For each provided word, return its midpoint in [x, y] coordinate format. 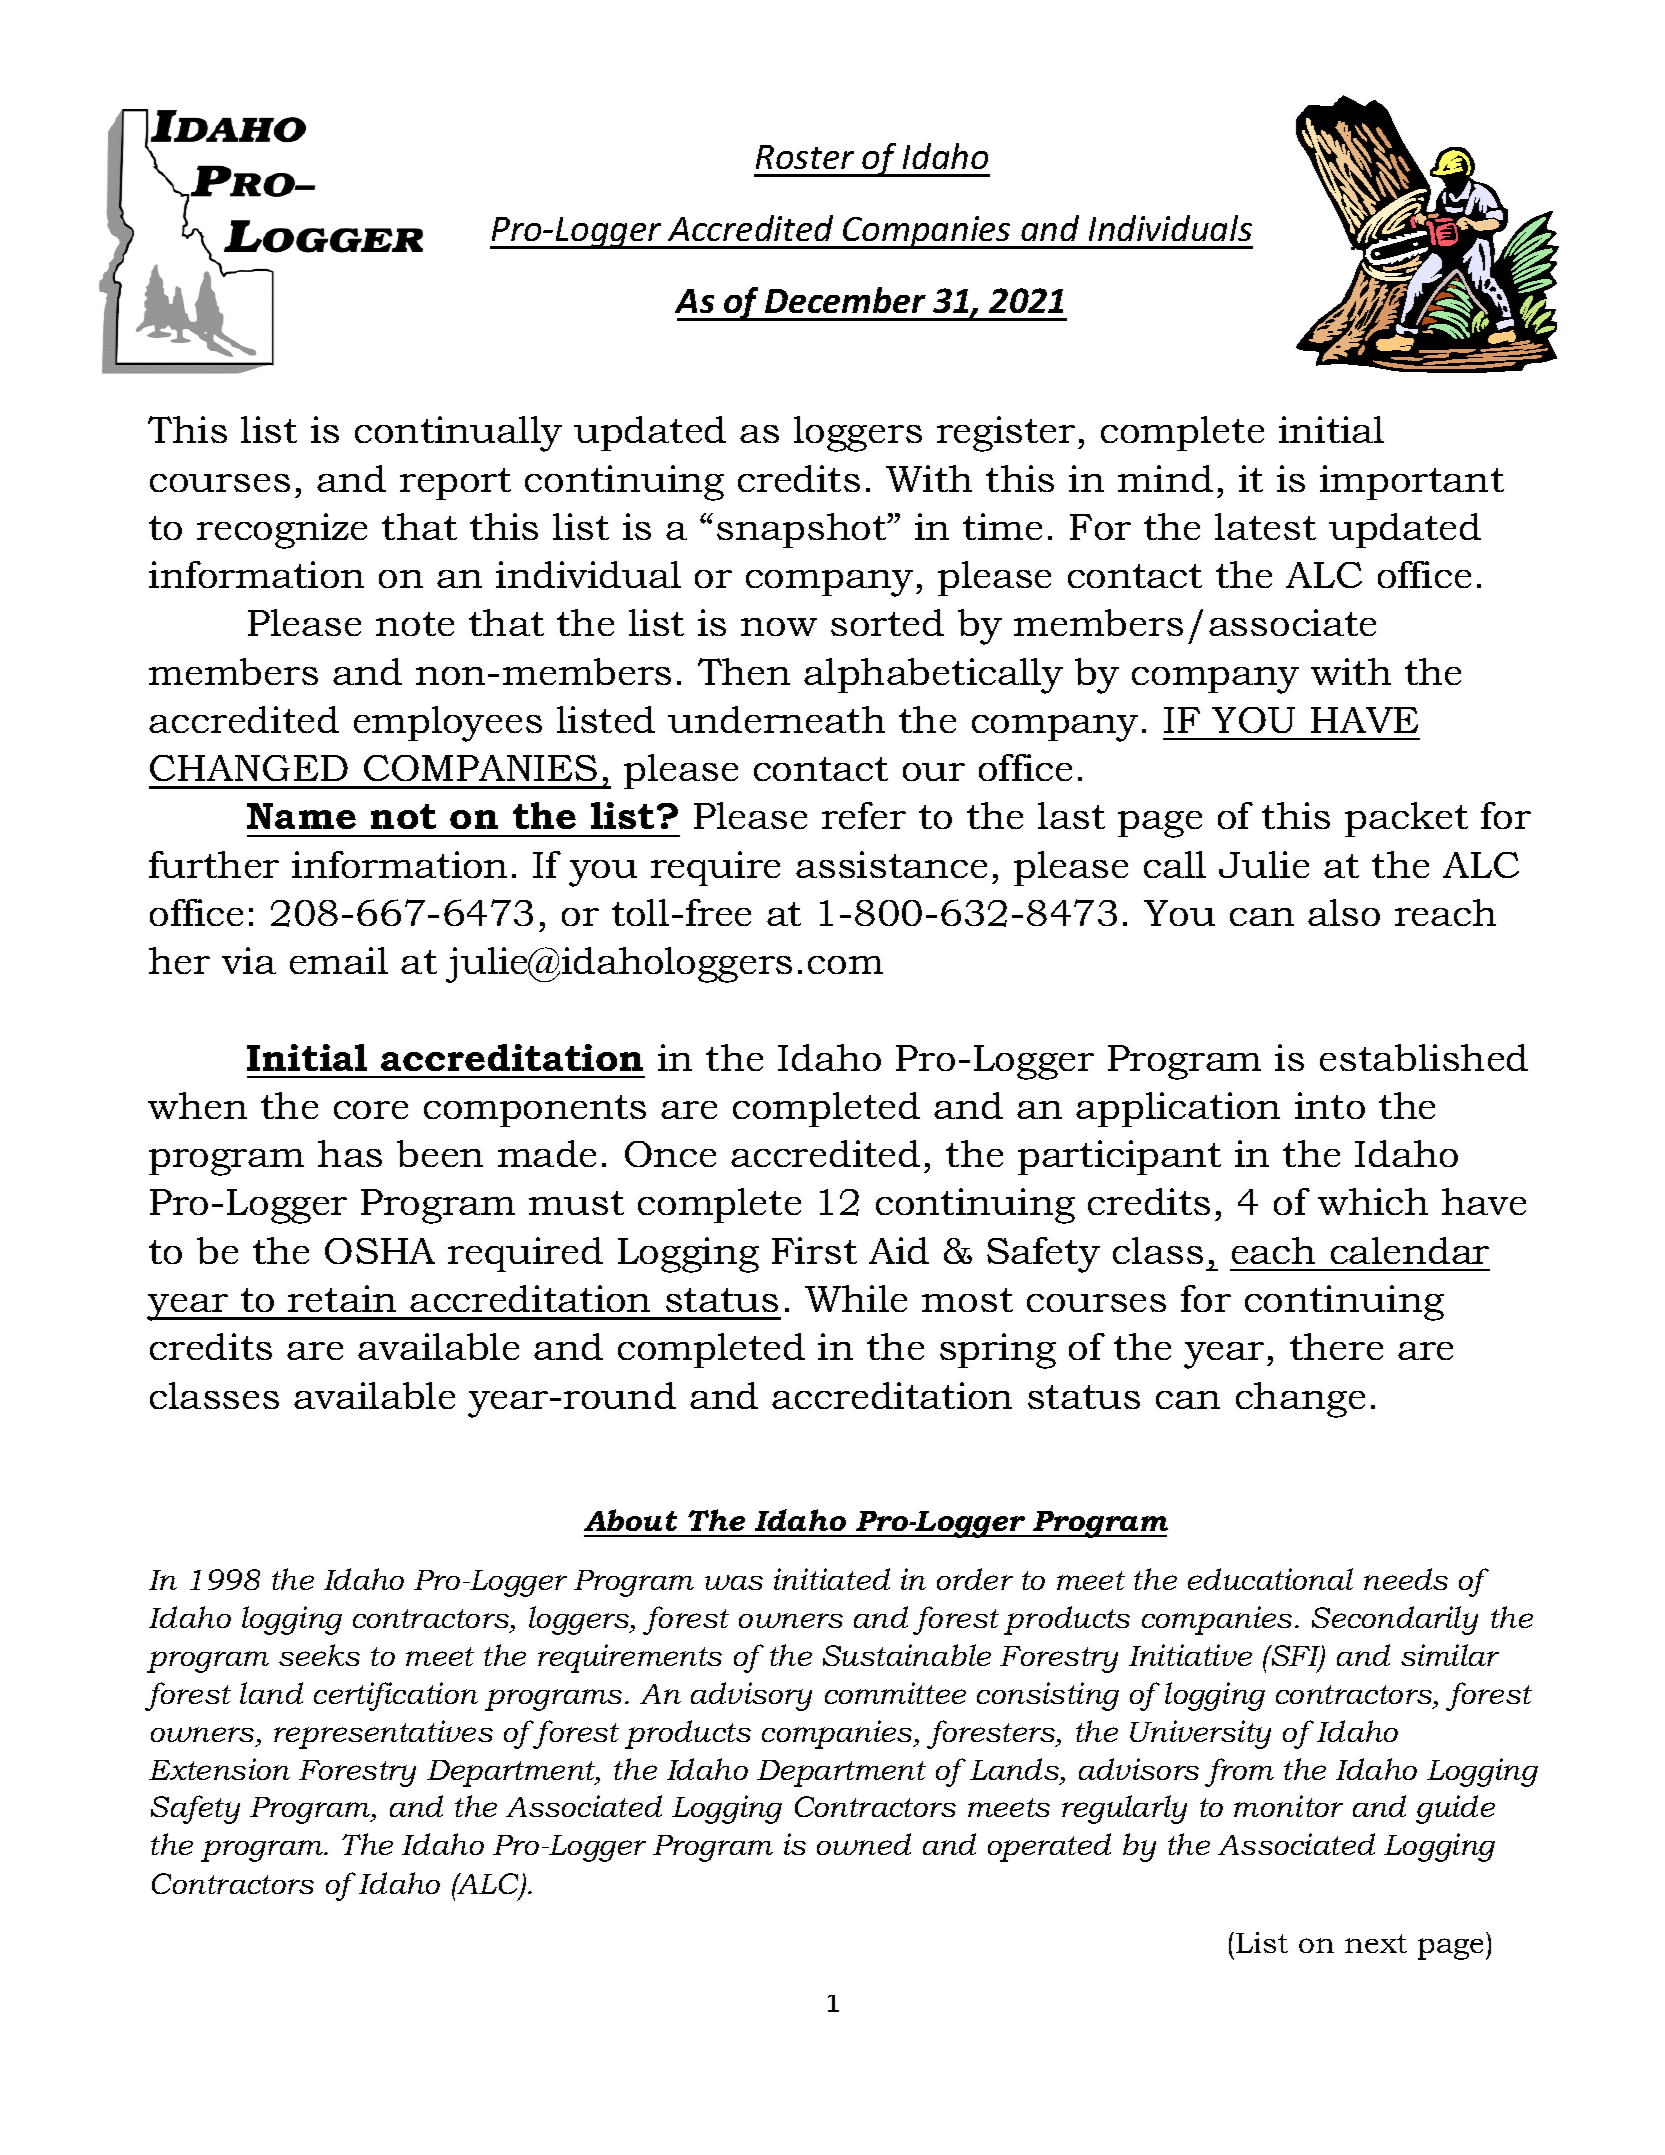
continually [458, 434]
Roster [805, 157]
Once [670, 1154]
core [371, 1110]
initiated [832, 1579]
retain [342, 1298]
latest [1265, 526]
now [779, 627]
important [1412, 482]
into [1330, 1105]
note [415, 624]
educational [1270, 1579]
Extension [219, 1769]
